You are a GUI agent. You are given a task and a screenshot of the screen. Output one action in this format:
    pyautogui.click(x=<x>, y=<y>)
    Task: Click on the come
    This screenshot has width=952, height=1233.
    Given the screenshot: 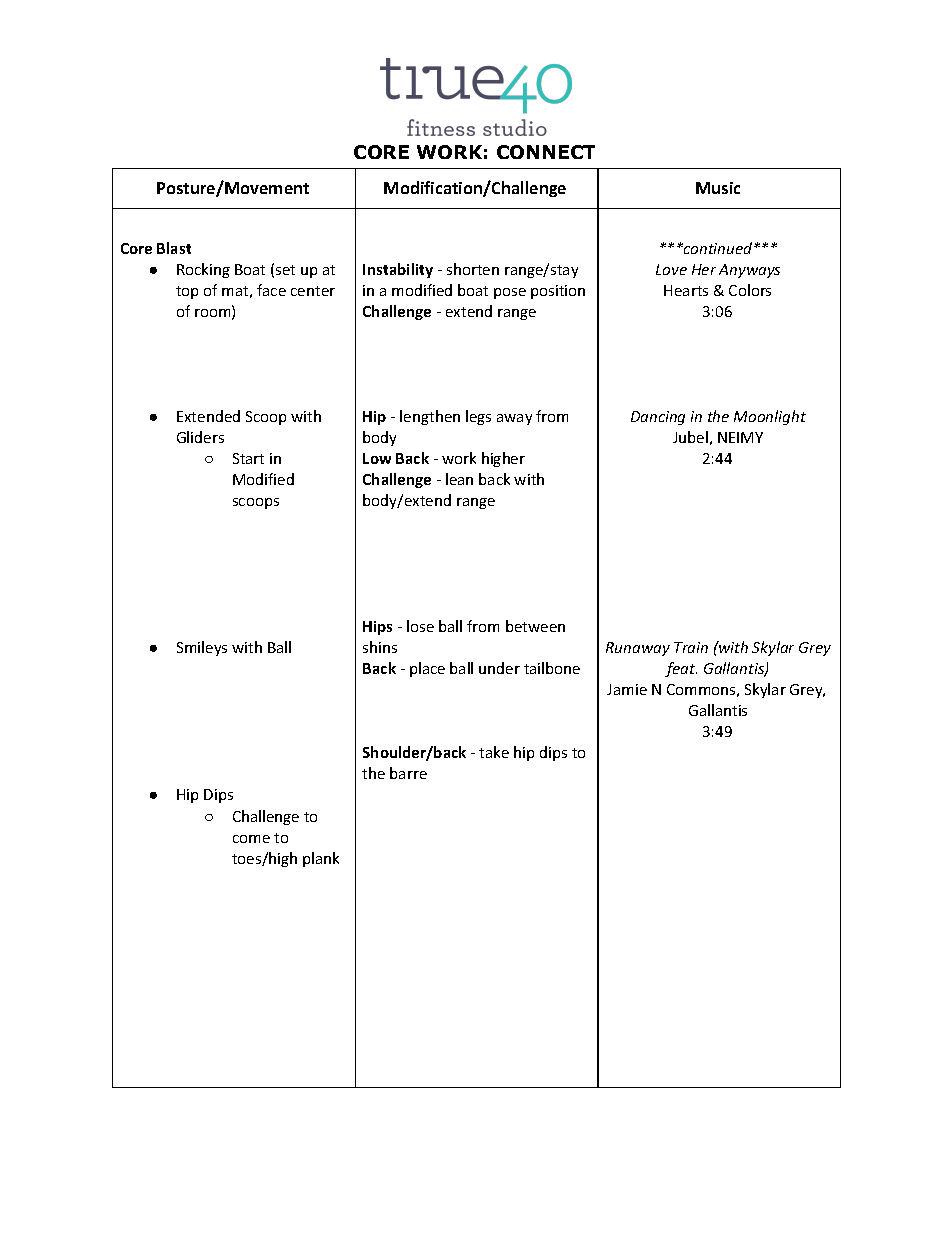 What is the action you would take?
    pyautogui.click(x=251, y=839)
